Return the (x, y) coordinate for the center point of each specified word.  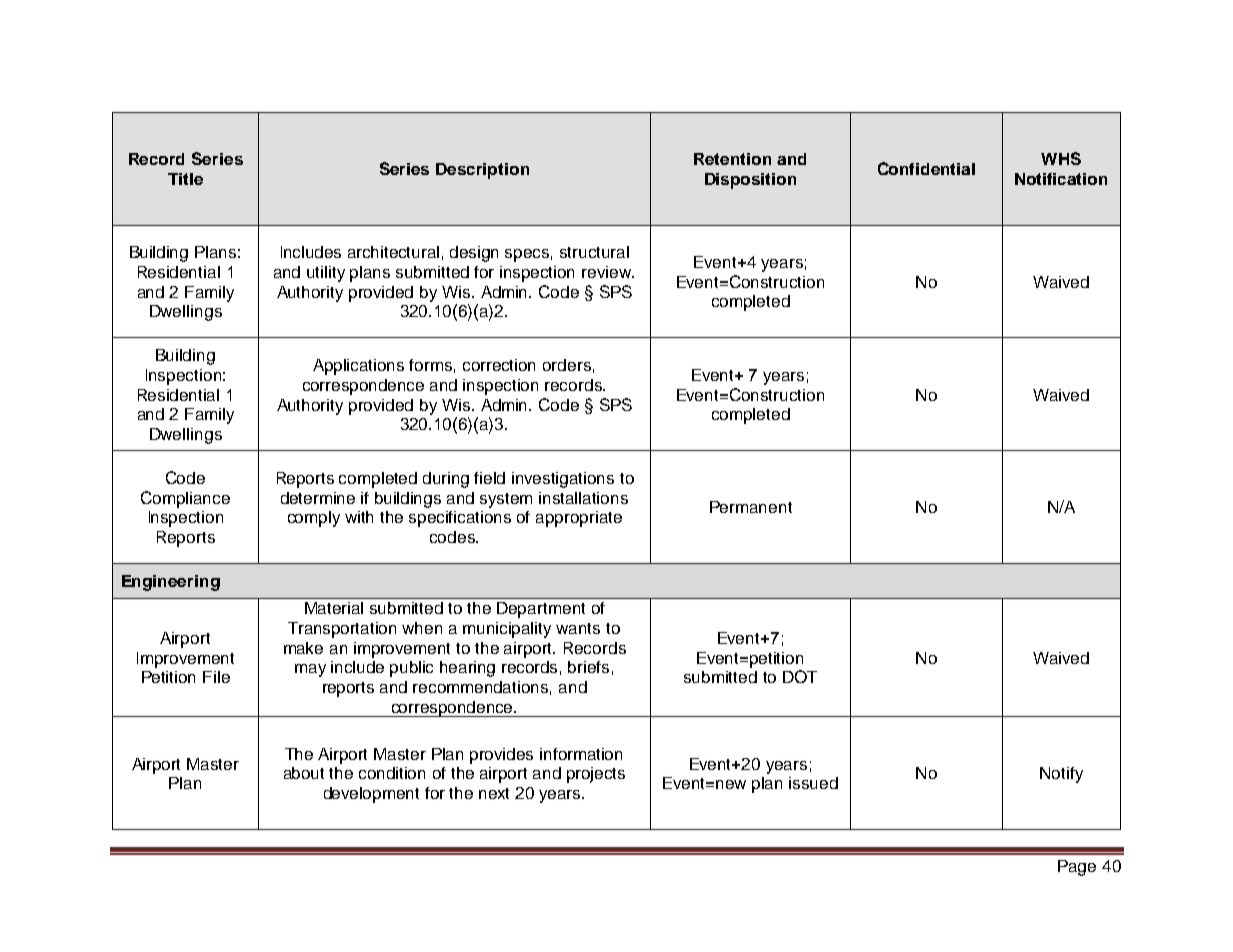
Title (185, 179)
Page (1077, 868)
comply (314, 519)
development (371, 795)
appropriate (579, 519)
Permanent (751, 507)
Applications (358, 367)
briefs (588, 667)
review (607, 272)
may (310, 670)
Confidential (926, 168)
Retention (732, 159)
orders (567, 365)
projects (596, 775)
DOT (800, 676)
